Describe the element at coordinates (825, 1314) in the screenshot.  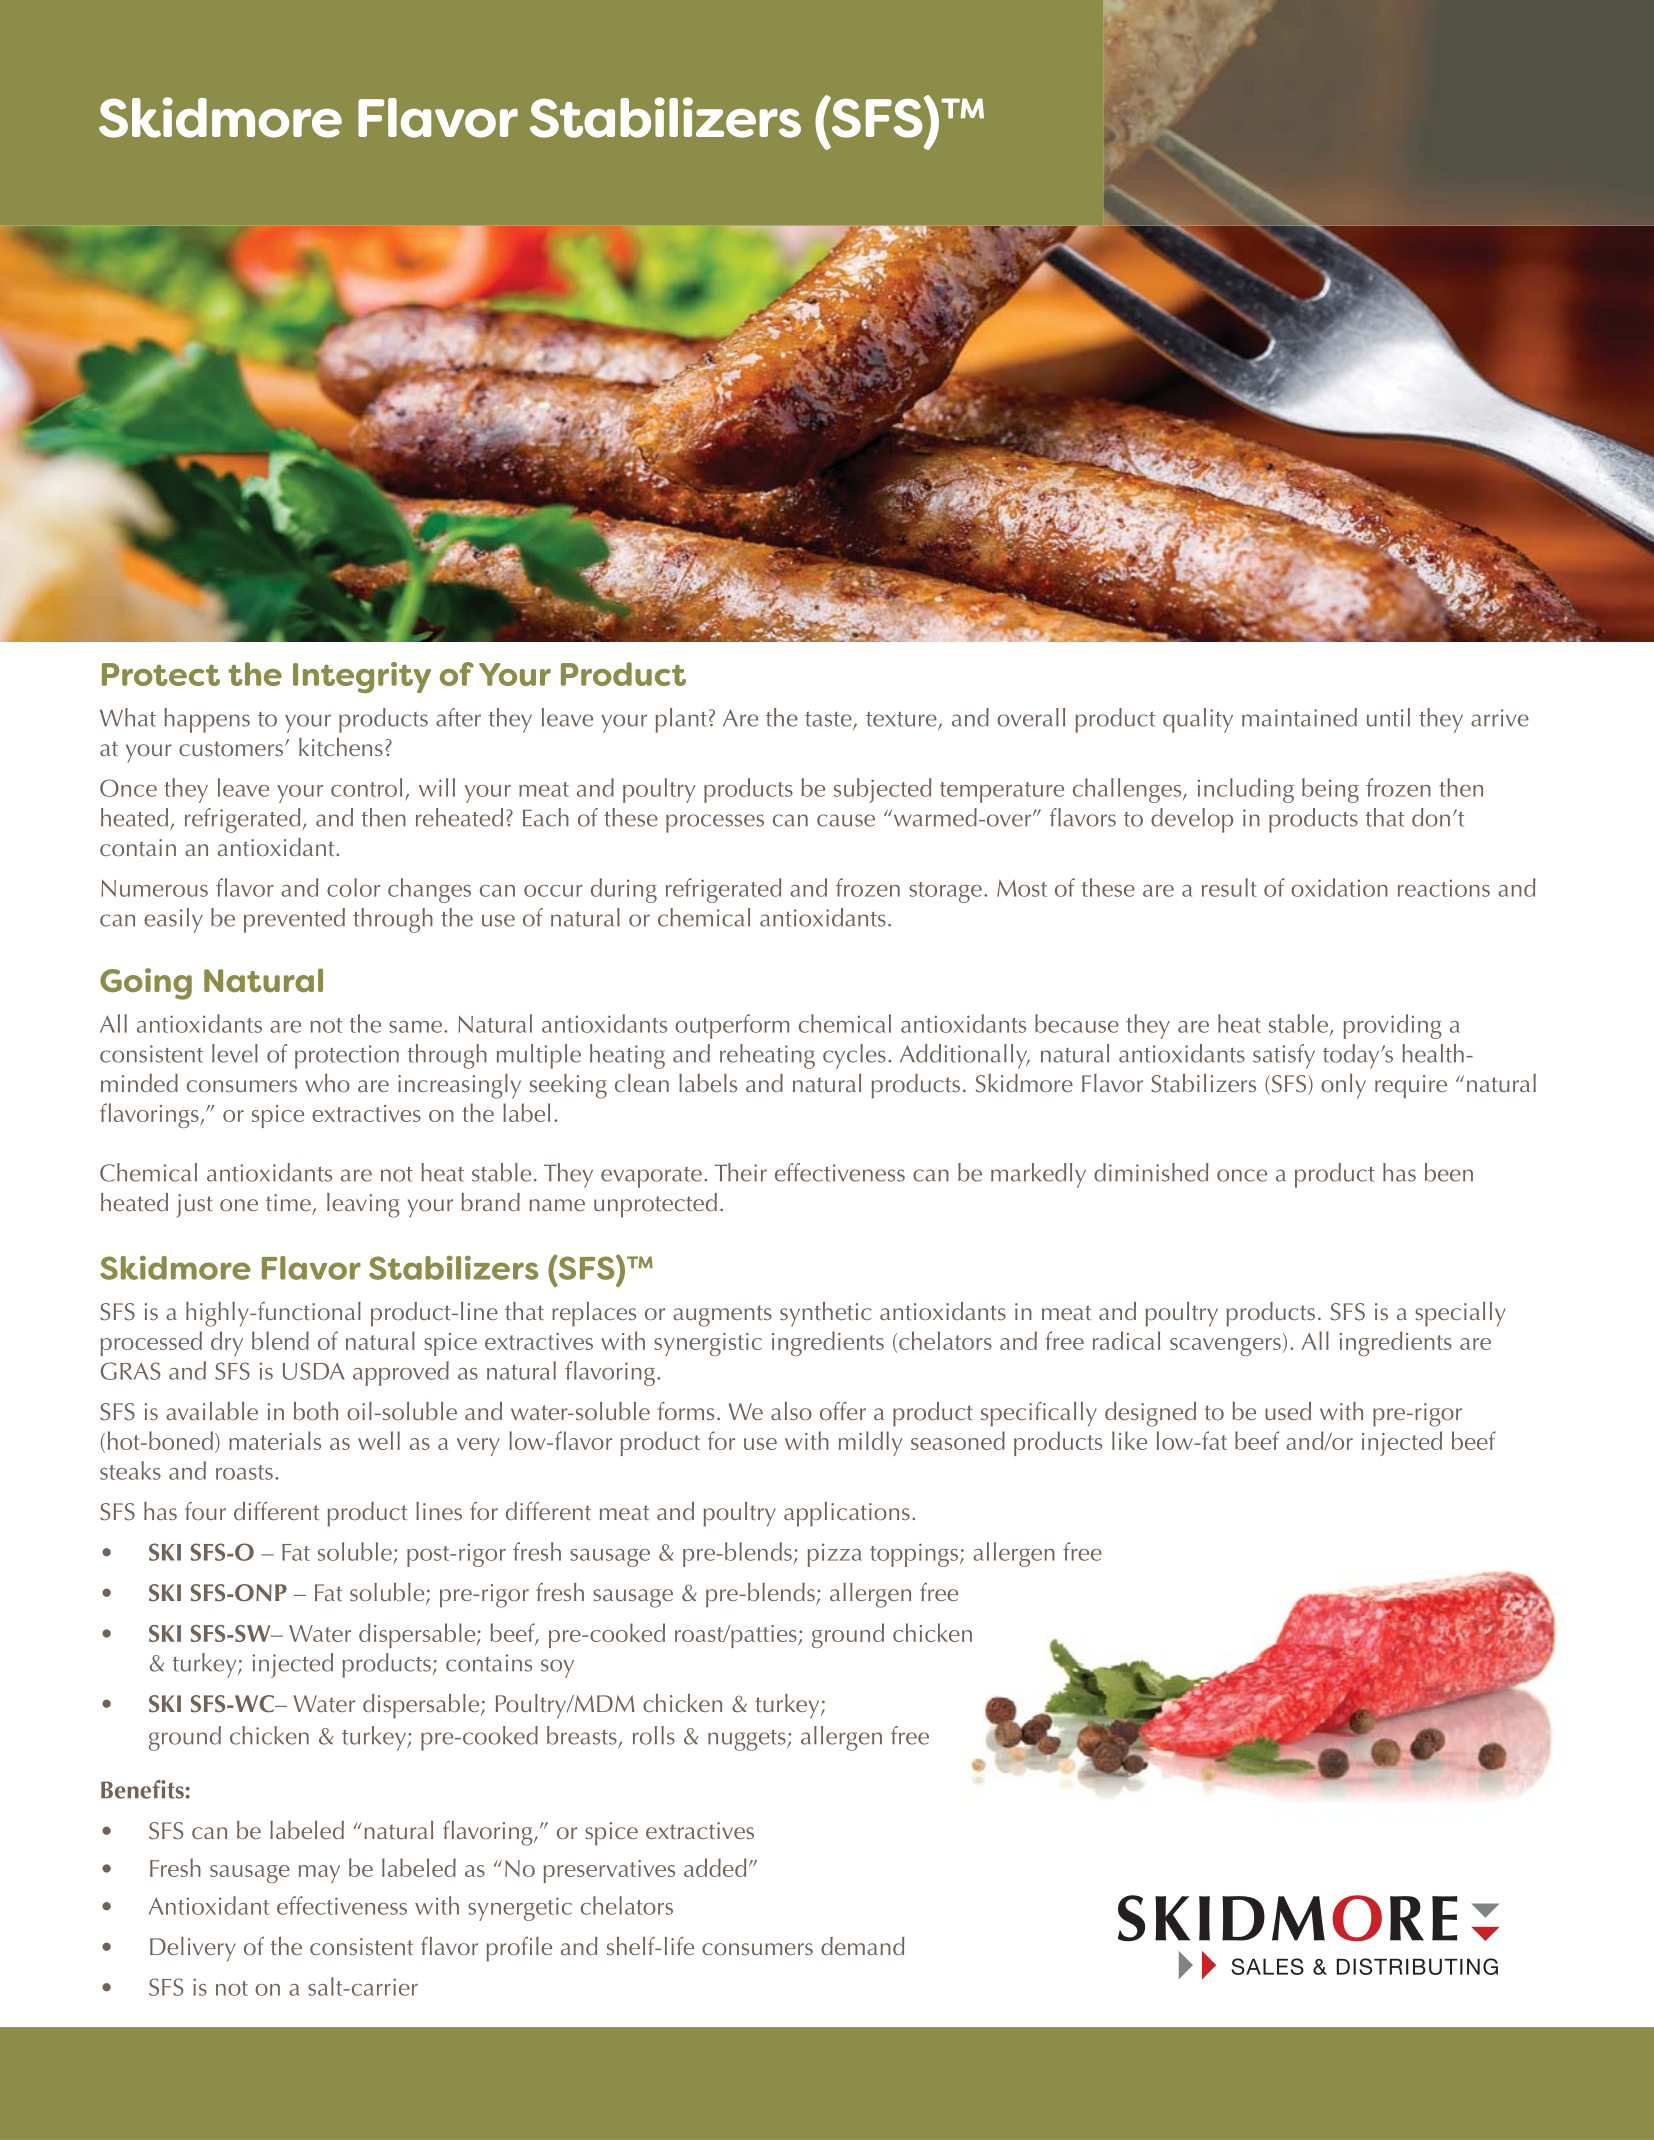
I see `synthetic` at that location.
